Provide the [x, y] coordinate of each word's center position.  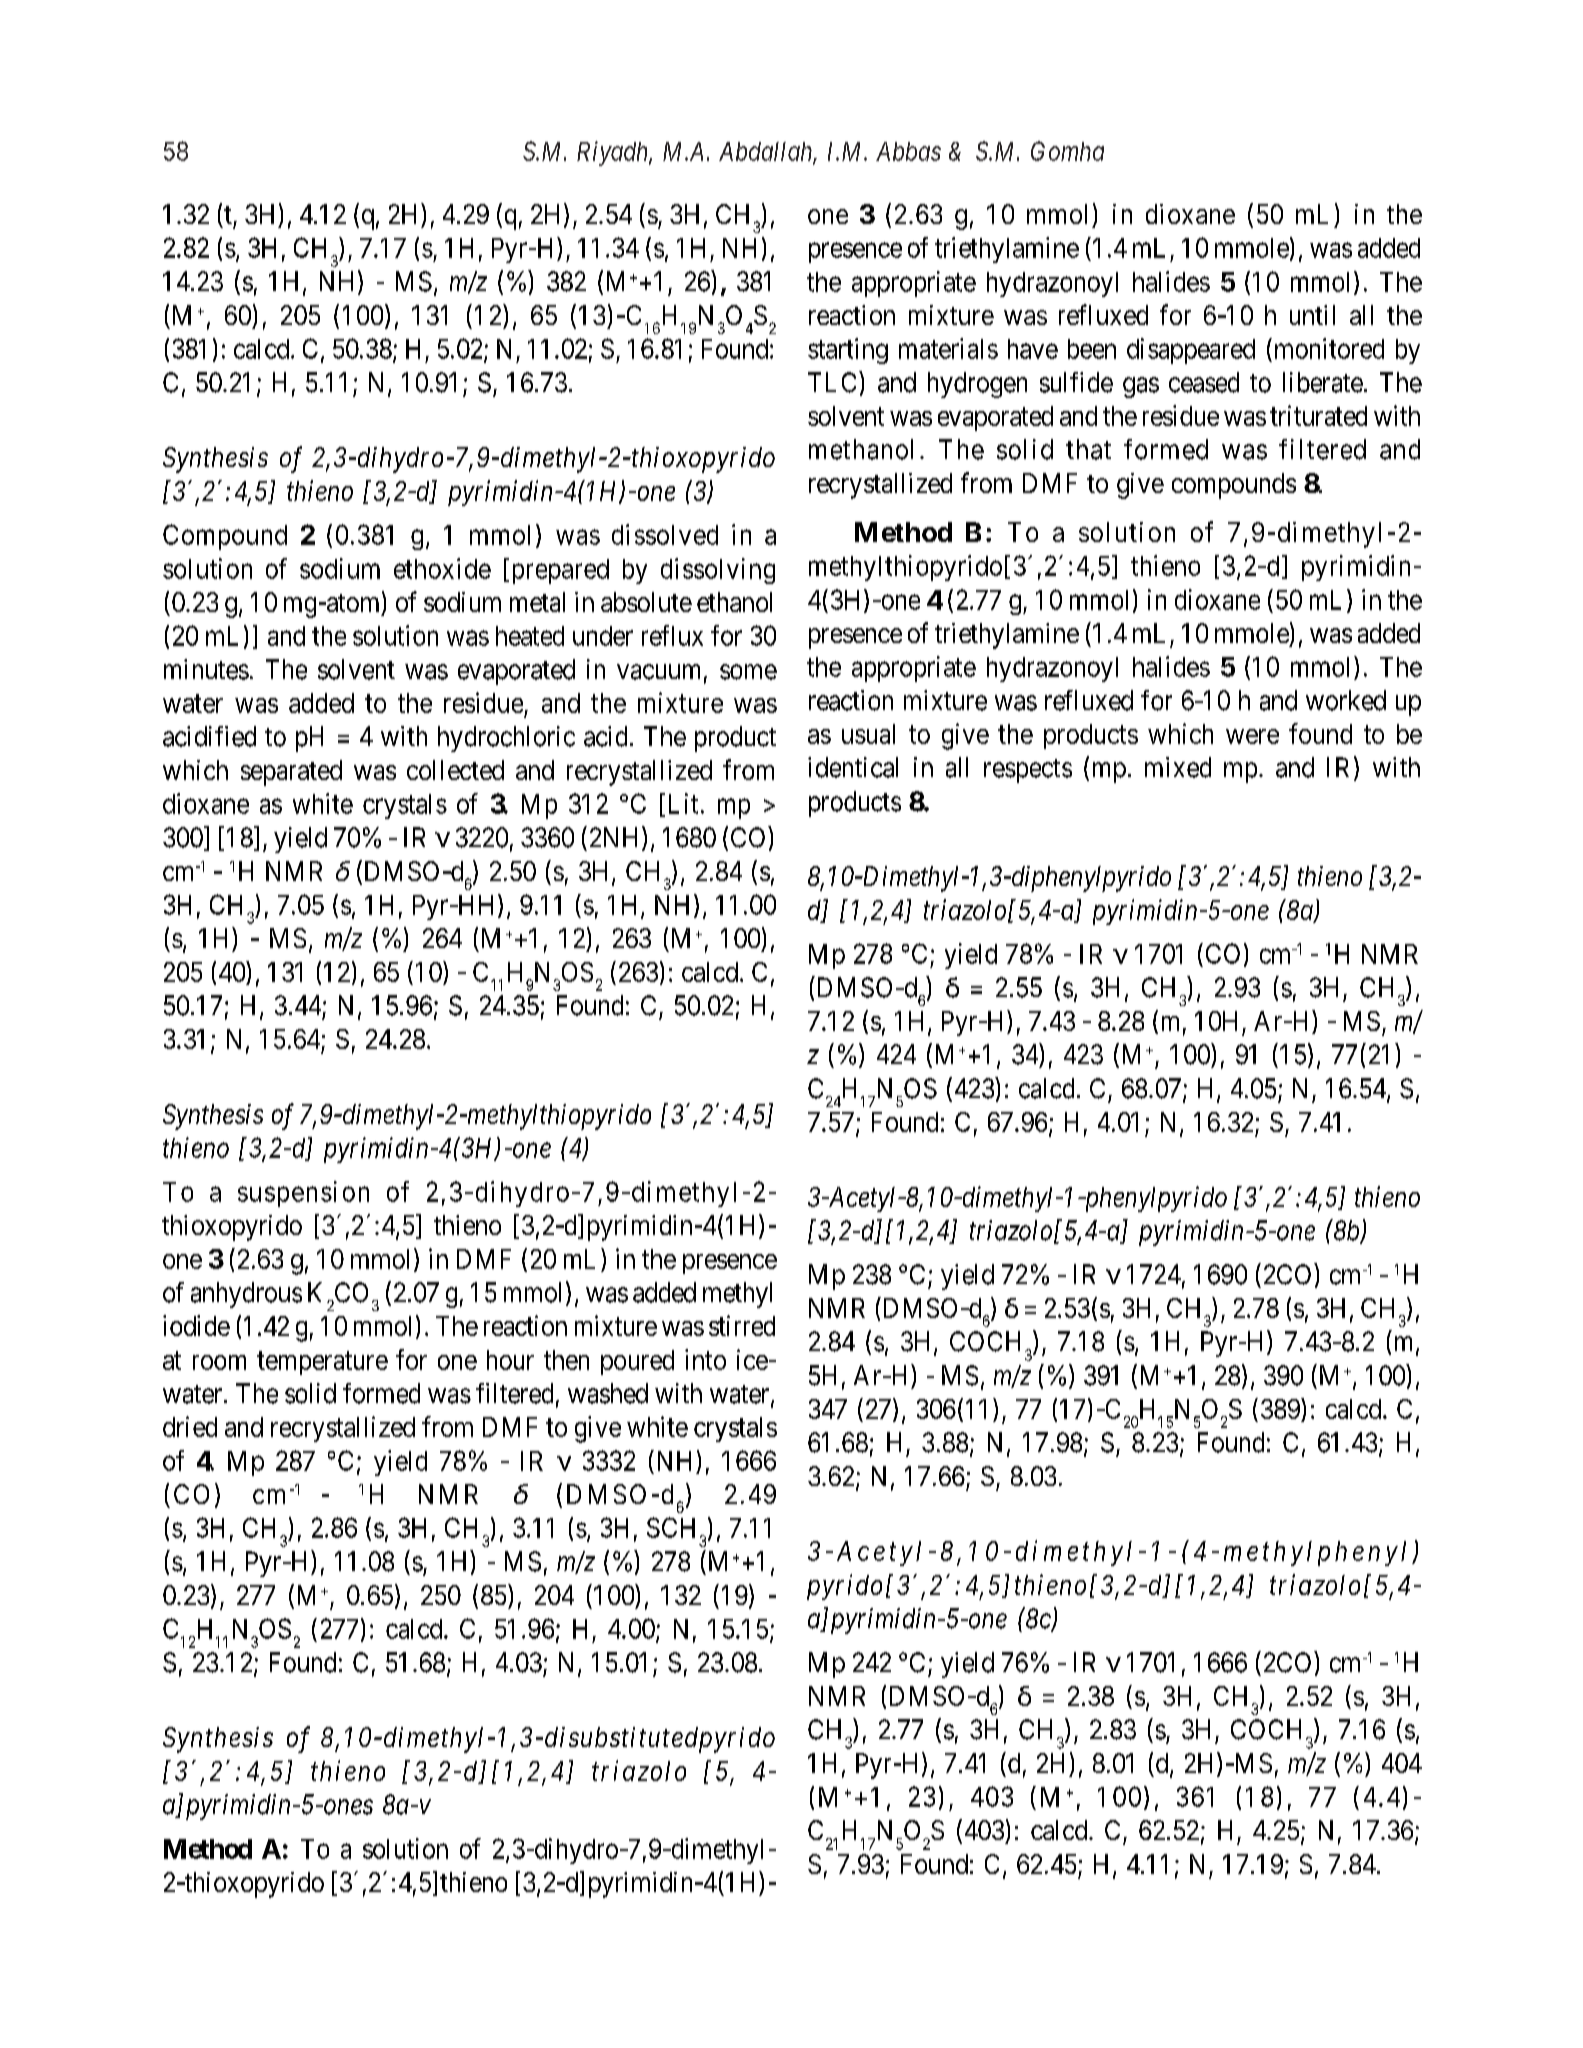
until [1312, 315]
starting [848, 351]
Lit [683, 803]
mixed [1178, 767]
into [705, 1359]
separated [291, 773]
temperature [322, 1363]
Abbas [908, 151]
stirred [742, 1325]
